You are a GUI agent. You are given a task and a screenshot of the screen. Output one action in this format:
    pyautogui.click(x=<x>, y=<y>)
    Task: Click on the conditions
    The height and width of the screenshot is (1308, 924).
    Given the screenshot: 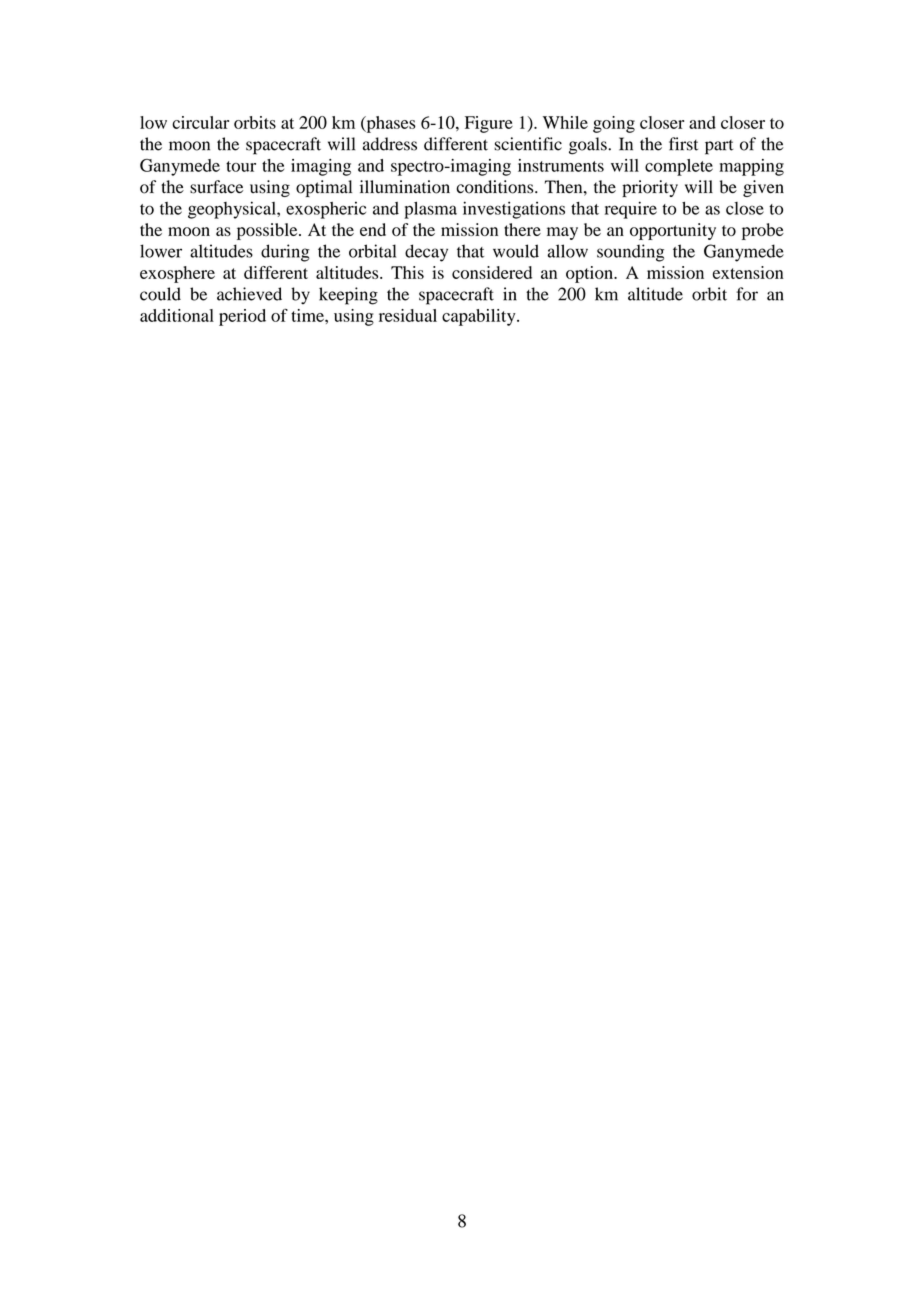 What is the action you would take?
    pyautogui.click(x=496, y=187)
